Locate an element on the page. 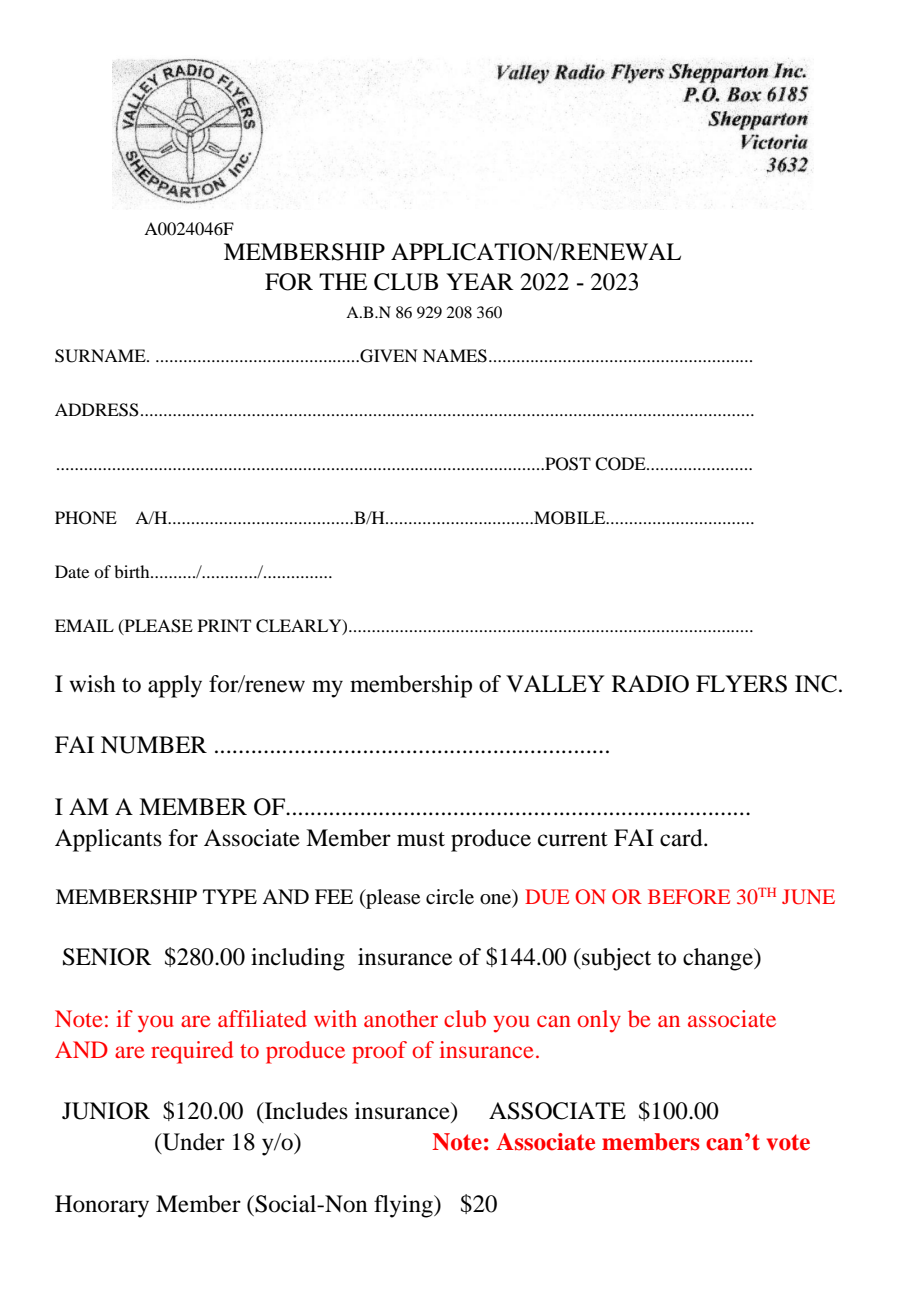 The height and width of the document is (1309, 924). flying is located at coordinates (404, 1206).
